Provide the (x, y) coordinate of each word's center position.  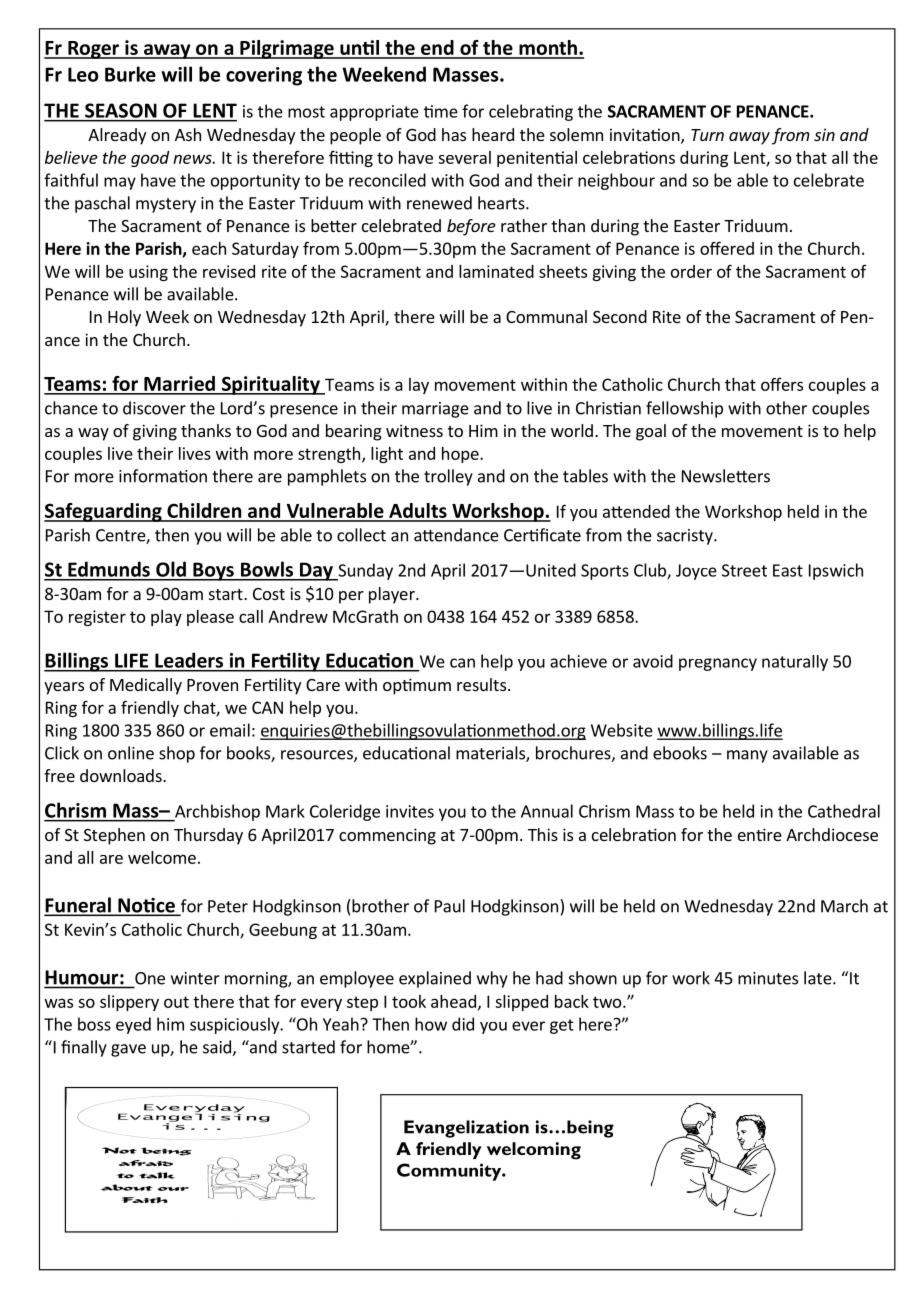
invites (410, 811)
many (747, 756)
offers (782, 384)
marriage (435, 410)
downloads (122, 775)
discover (154, 408)
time (441, 111)
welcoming (534, 1151)
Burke (130, 74)
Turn (707, 135)
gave (128, 1050)
